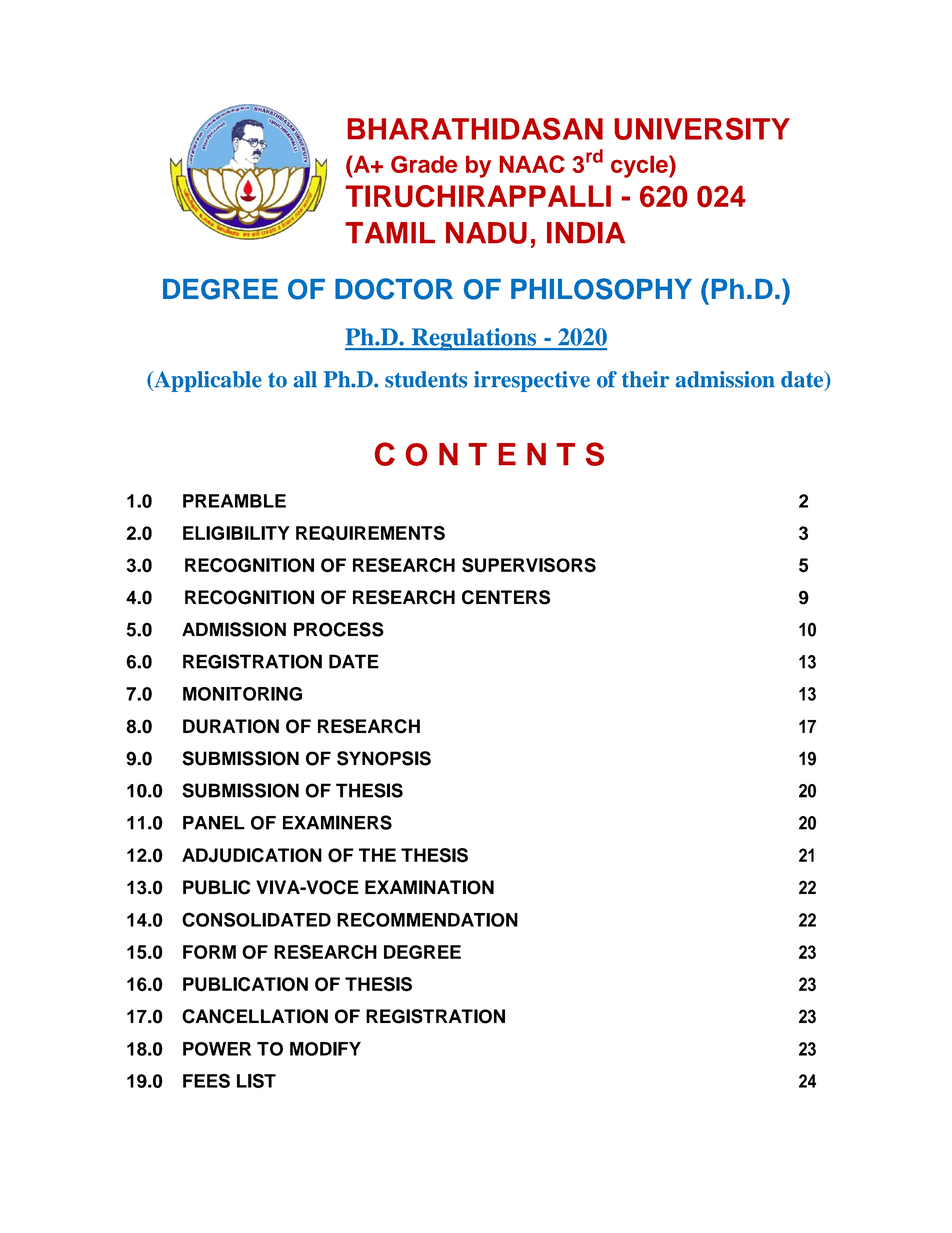 This screenshot has height=1233, width=952. Describe the element at coordinates (640, 166) in the screenshot. I see `cycle` at that location.
